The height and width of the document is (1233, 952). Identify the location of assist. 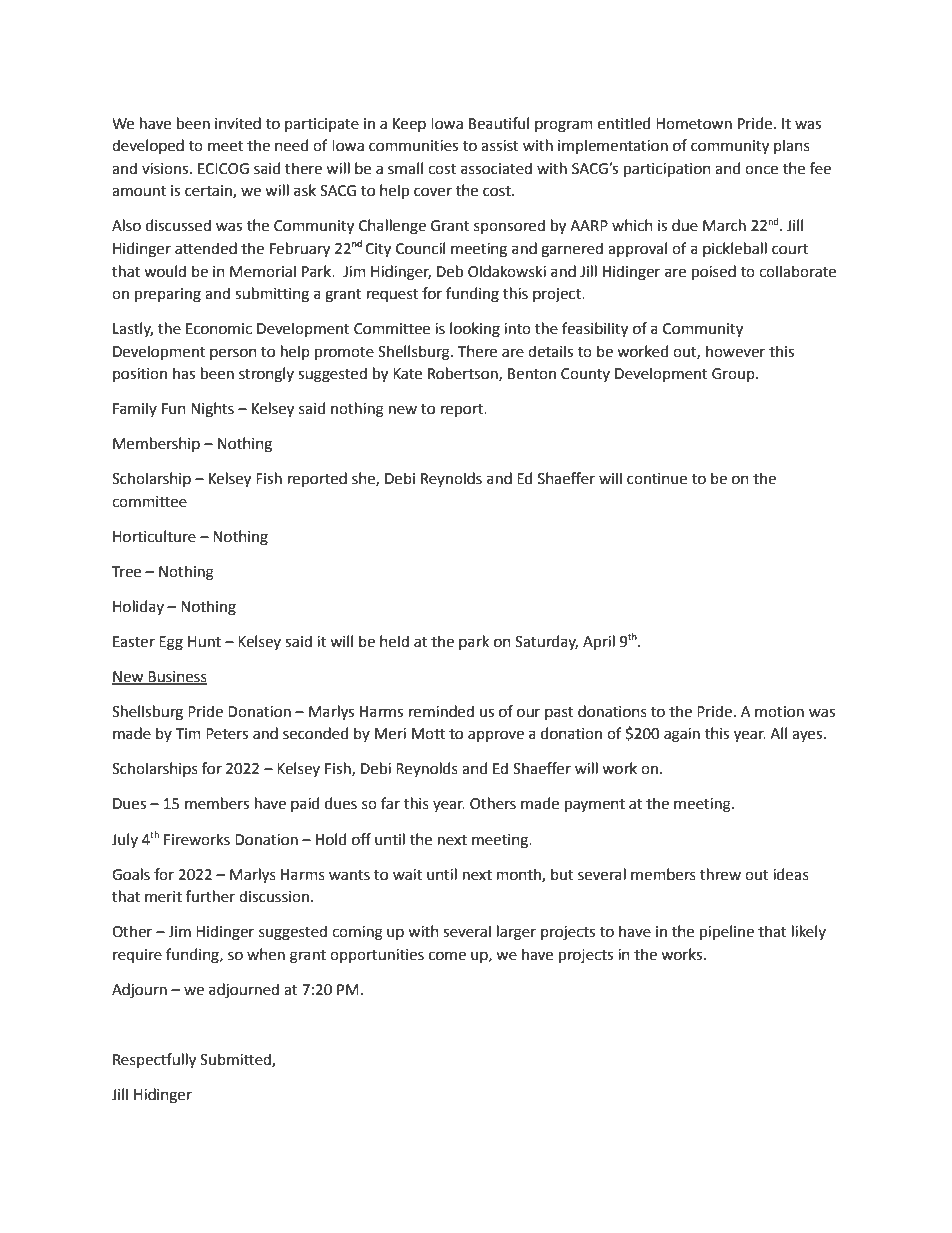
(500, 146).
